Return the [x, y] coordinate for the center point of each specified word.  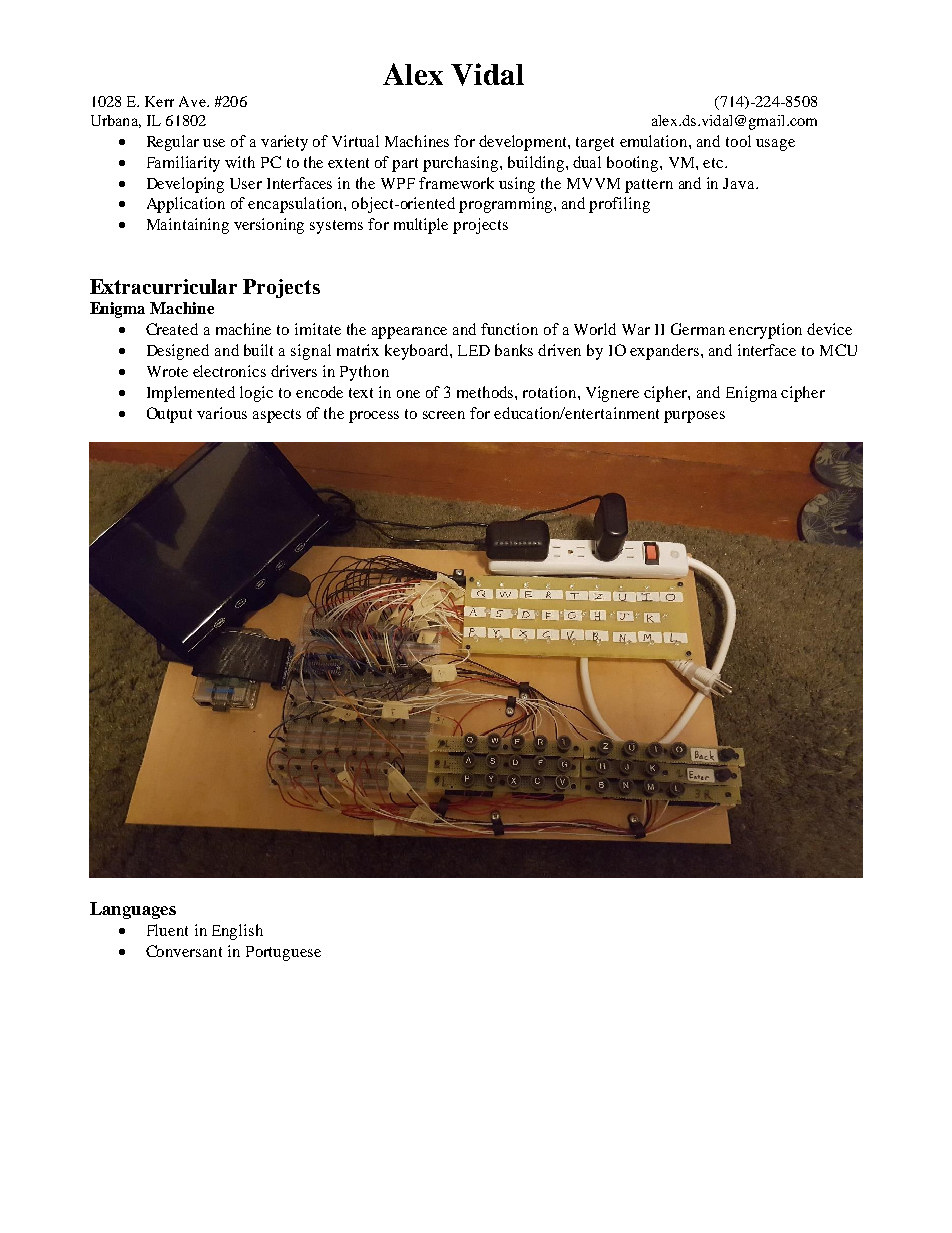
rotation [551, 392]
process [374, 417]
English [237, 932]
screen [444, 415]
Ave [193, 101]
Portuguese [283, 953]
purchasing [462, 164]
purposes [694, 417]
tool [738, 141]
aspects [277, 416]
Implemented [191, 394]
